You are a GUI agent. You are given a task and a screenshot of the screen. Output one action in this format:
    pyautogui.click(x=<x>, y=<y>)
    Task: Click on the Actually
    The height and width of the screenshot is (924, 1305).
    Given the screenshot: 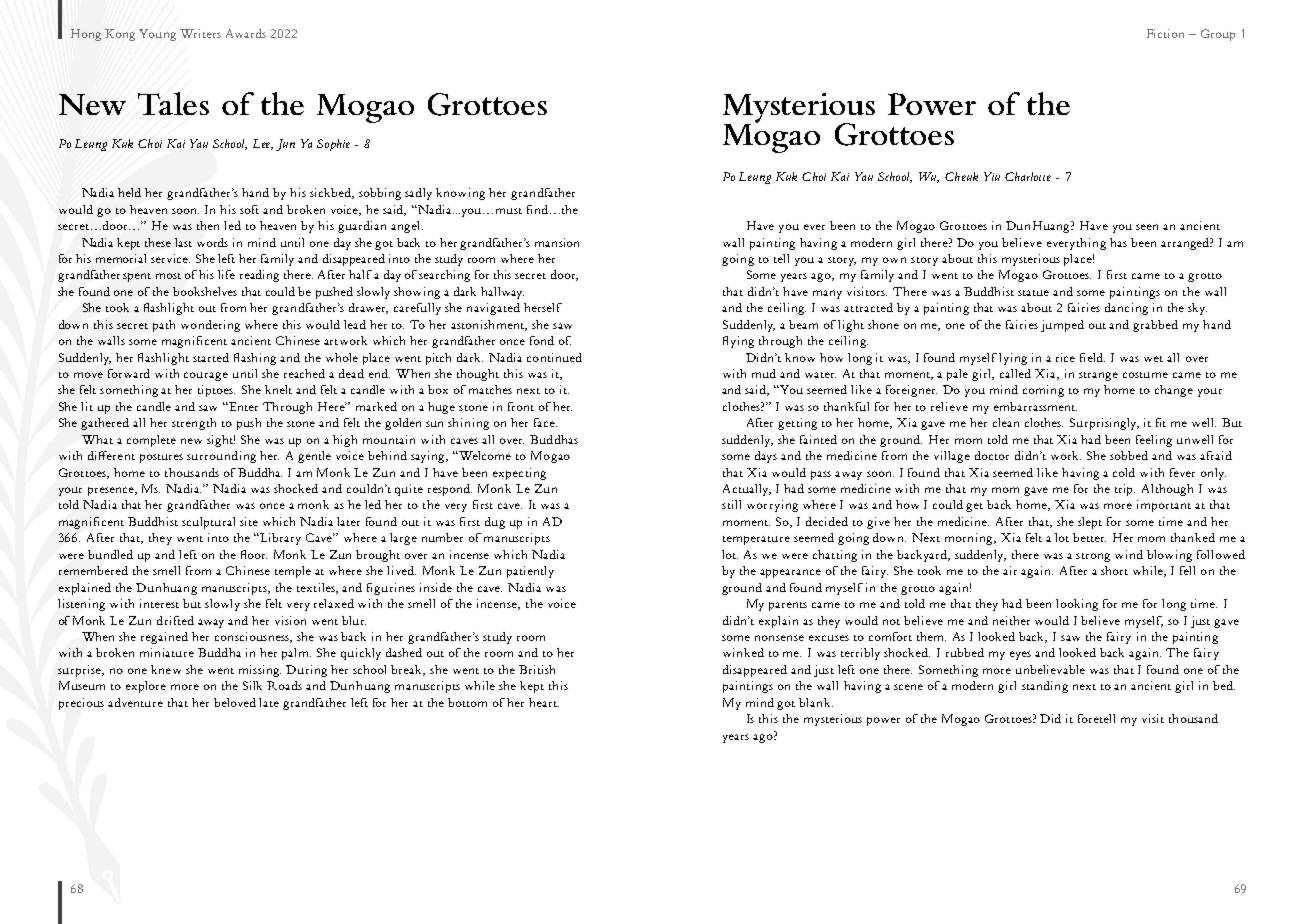 What is the action you would take?
    pyautogui.click(x=747, y=490)
